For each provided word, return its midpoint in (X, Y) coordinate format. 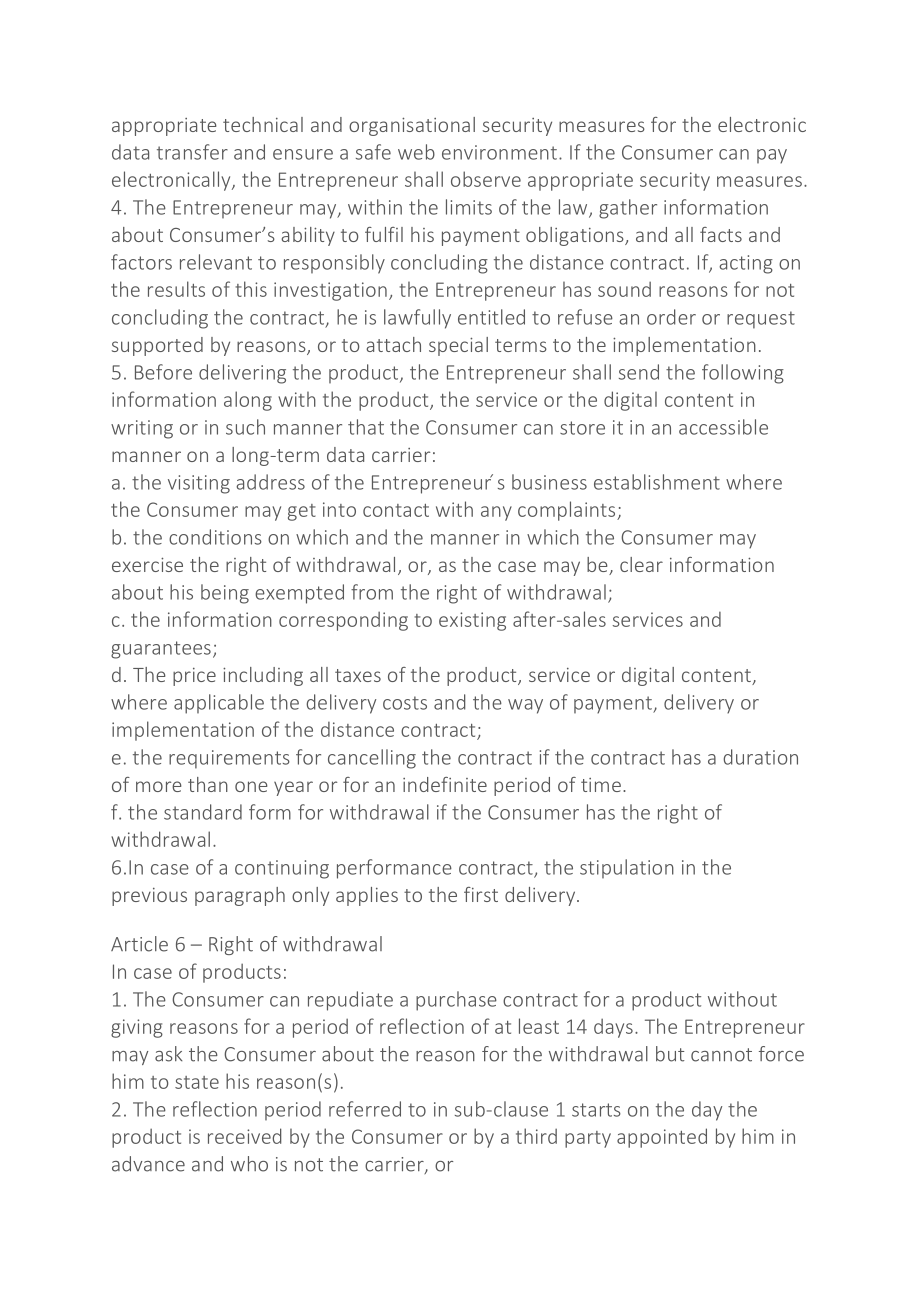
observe (486, 179)
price (194, 677)
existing (472, 621)
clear (641, 564)
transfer (192, 152)
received (245, 1136)
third (536, 1136)
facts (721, 234)
